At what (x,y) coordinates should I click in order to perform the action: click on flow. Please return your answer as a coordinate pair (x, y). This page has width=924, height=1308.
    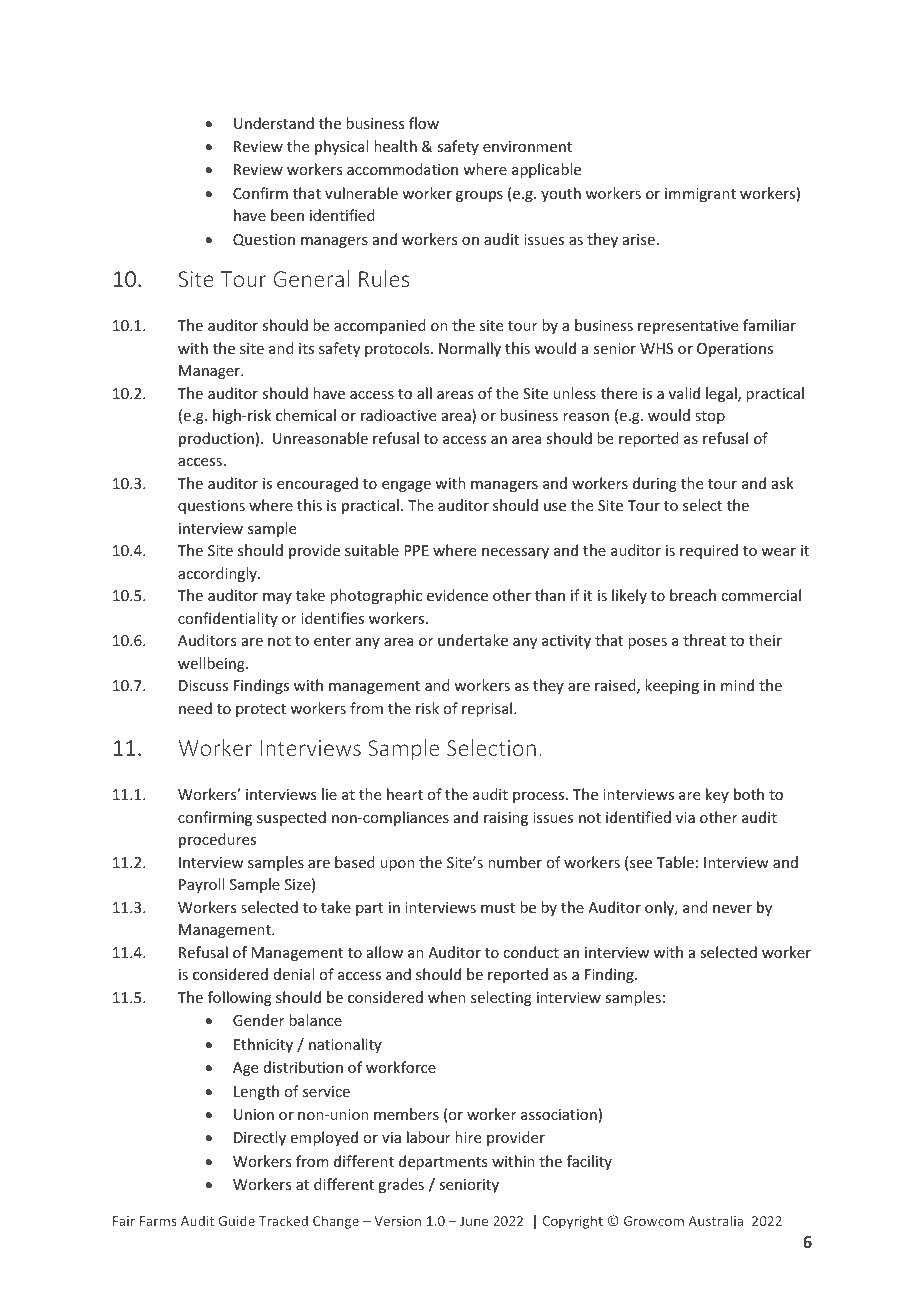
    Looking at the image, I should click on (424, 123).
